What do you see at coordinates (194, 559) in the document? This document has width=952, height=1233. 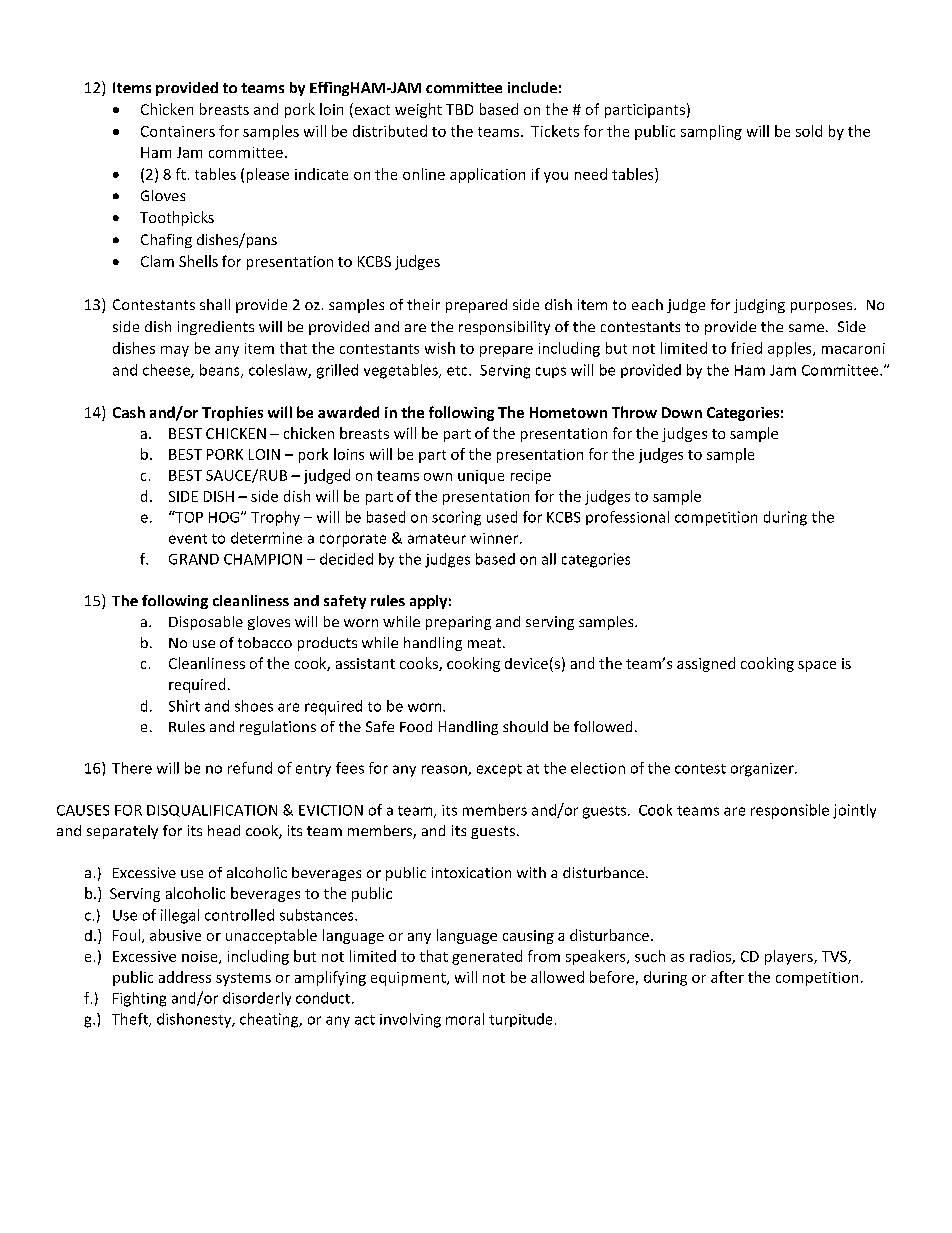 I see `GRAND` at bounding box center [194, 559].
